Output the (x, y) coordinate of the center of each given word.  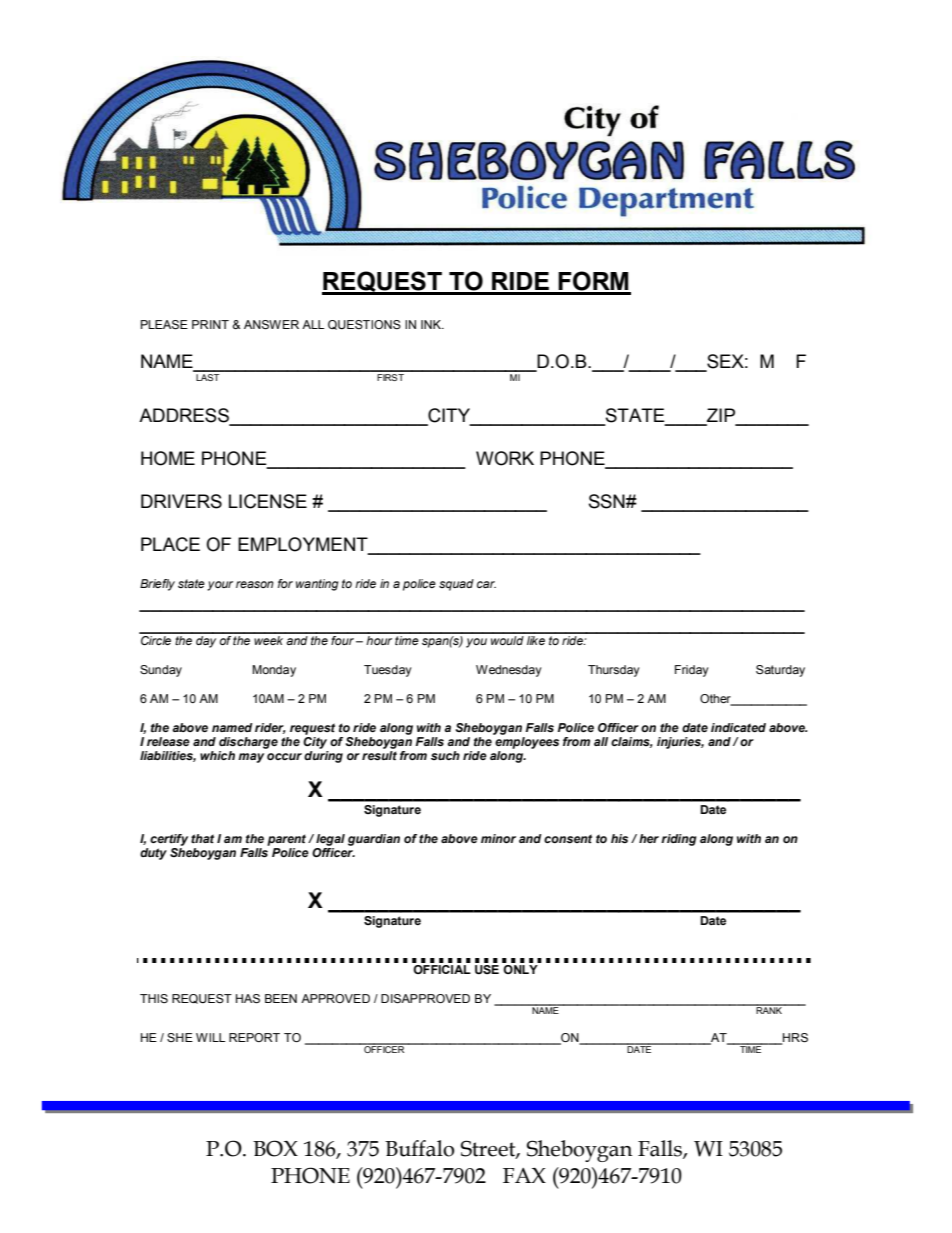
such (445, 755)
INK (432, 324)
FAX (524, 1175)
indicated (738, 727)
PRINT (210, 324)
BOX (275, 1148)
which (217, 755)
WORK (505, 458)
